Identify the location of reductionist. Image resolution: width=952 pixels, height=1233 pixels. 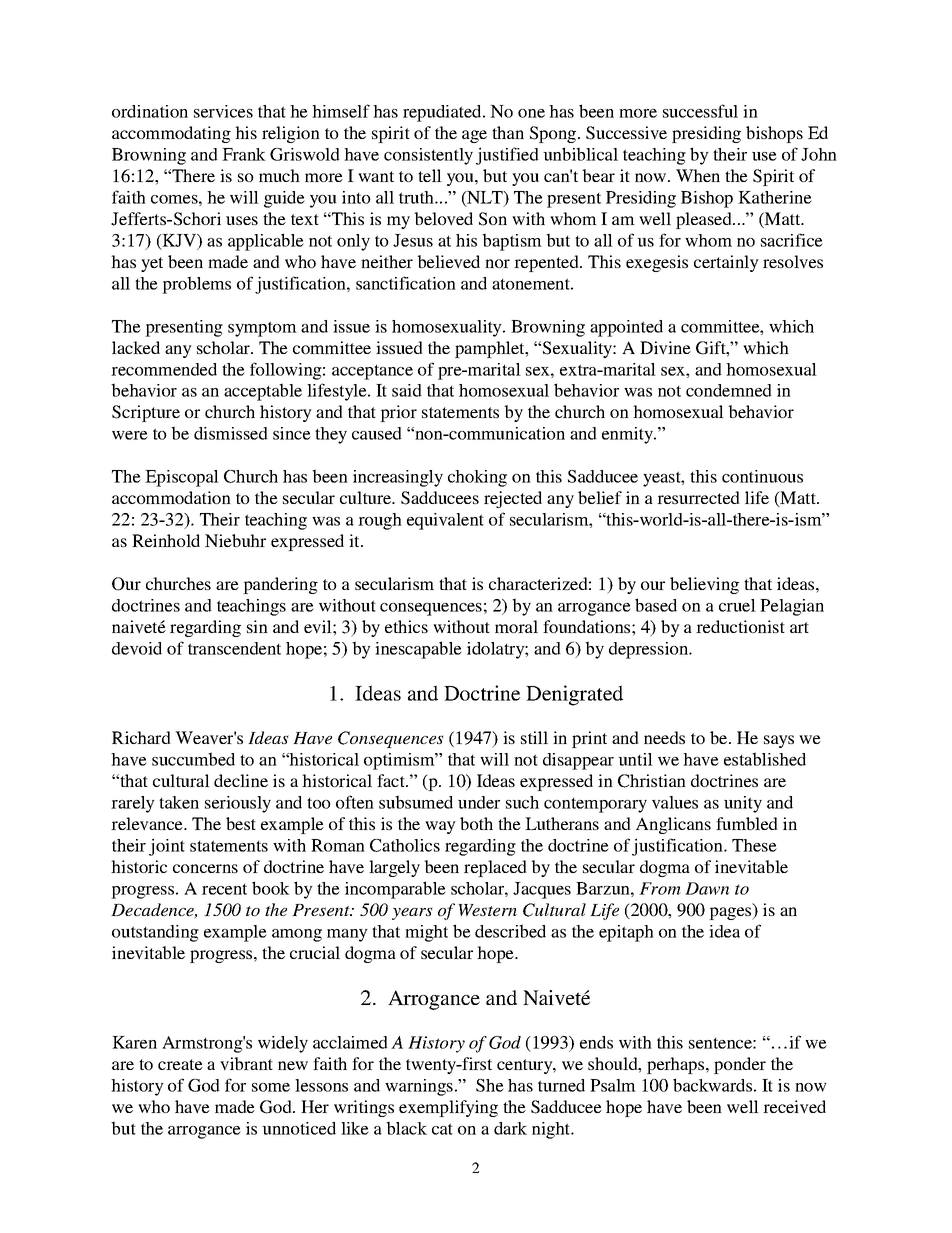
(740, 626).
